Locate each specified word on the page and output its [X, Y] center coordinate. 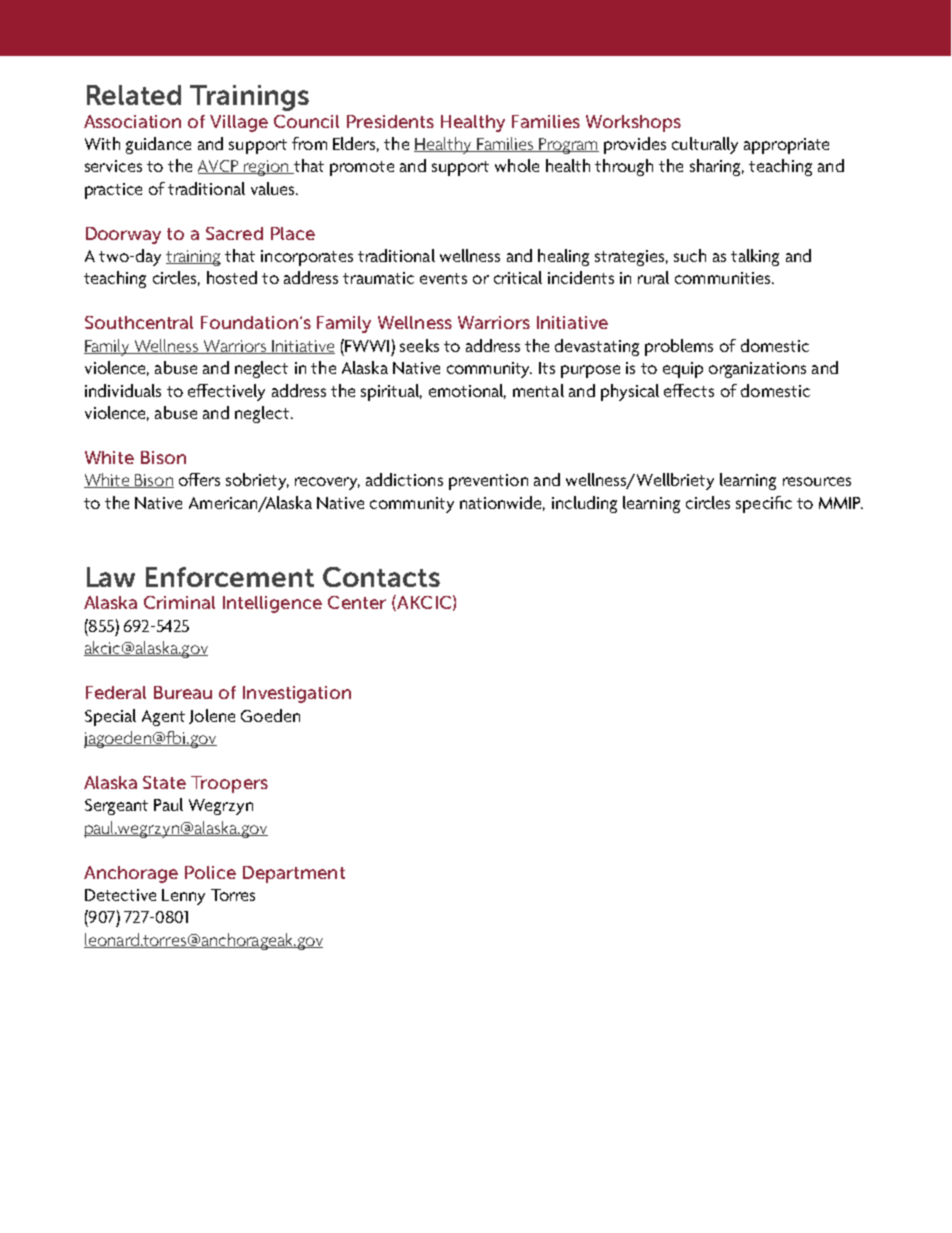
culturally [705, 145]
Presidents [390, 121]
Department [294, 874]
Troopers [229, 784]
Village [239, 123]
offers [199, 479]
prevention [488, 482]
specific [764, 504]
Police [210, 872]
